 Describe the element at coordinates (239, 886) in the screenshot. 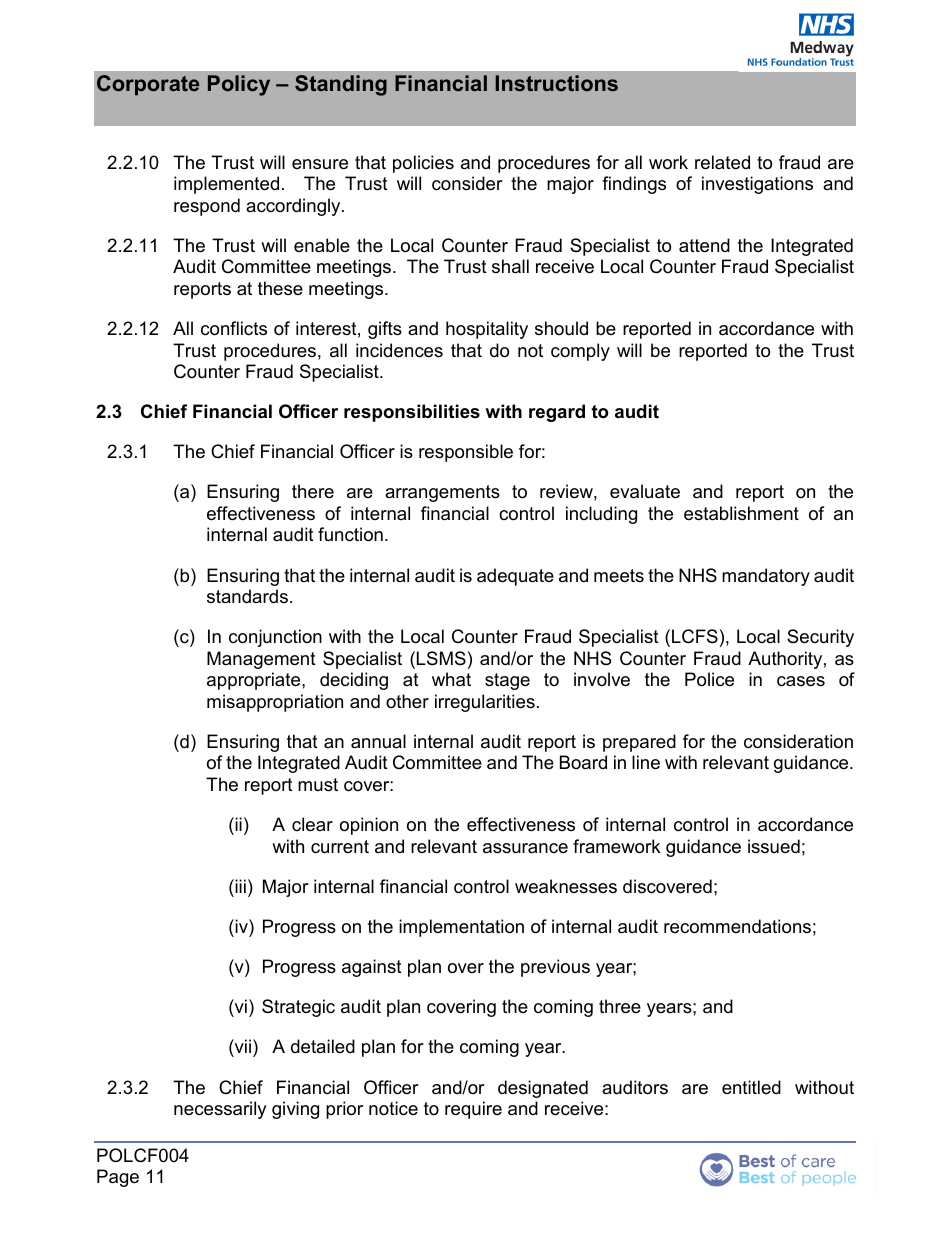

I see `iii` at that location.
